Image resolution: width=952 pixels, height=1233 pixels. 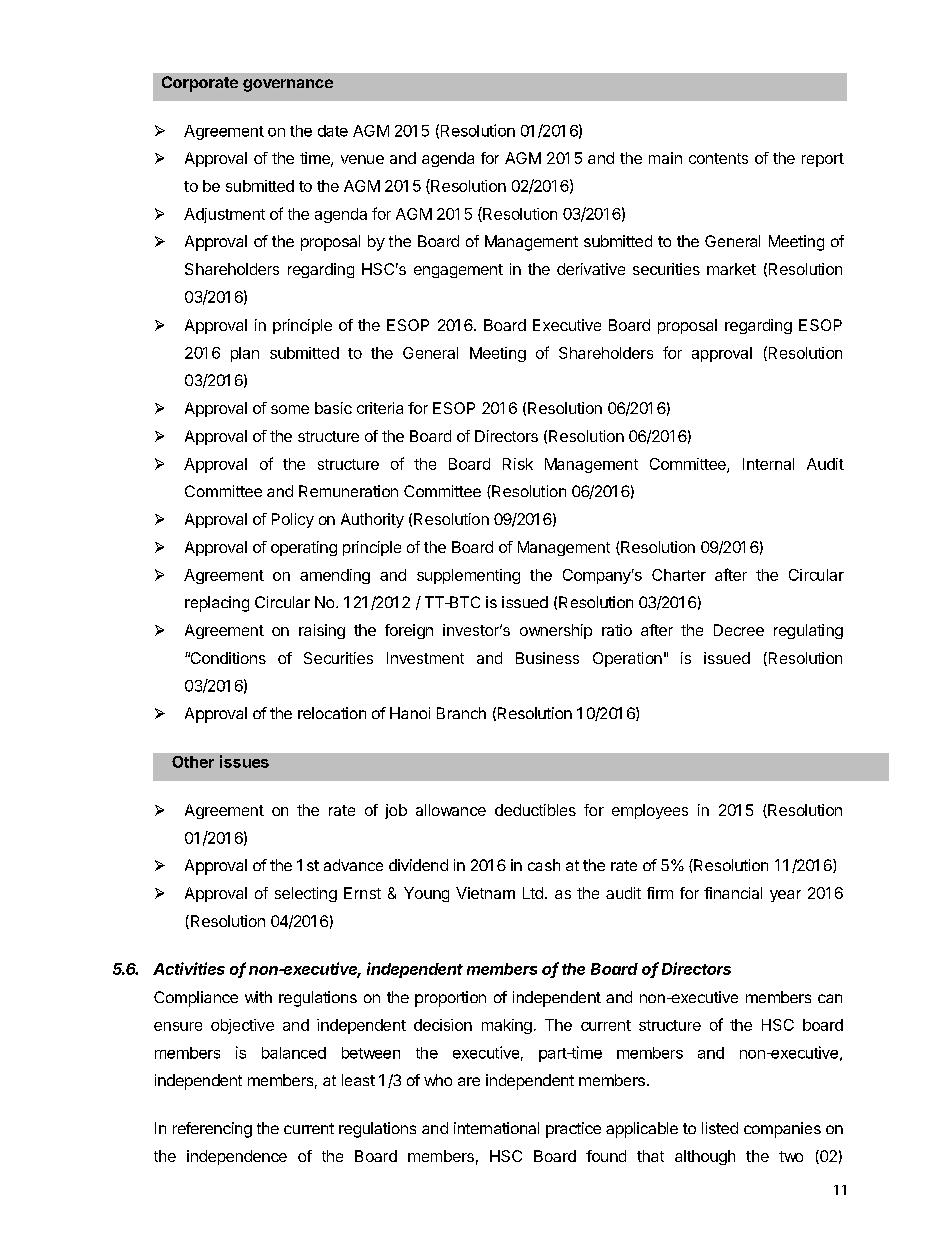 What do you see at coordinates (718, 158) in the page?
I see `contents` at bounding box center [718, 158].
